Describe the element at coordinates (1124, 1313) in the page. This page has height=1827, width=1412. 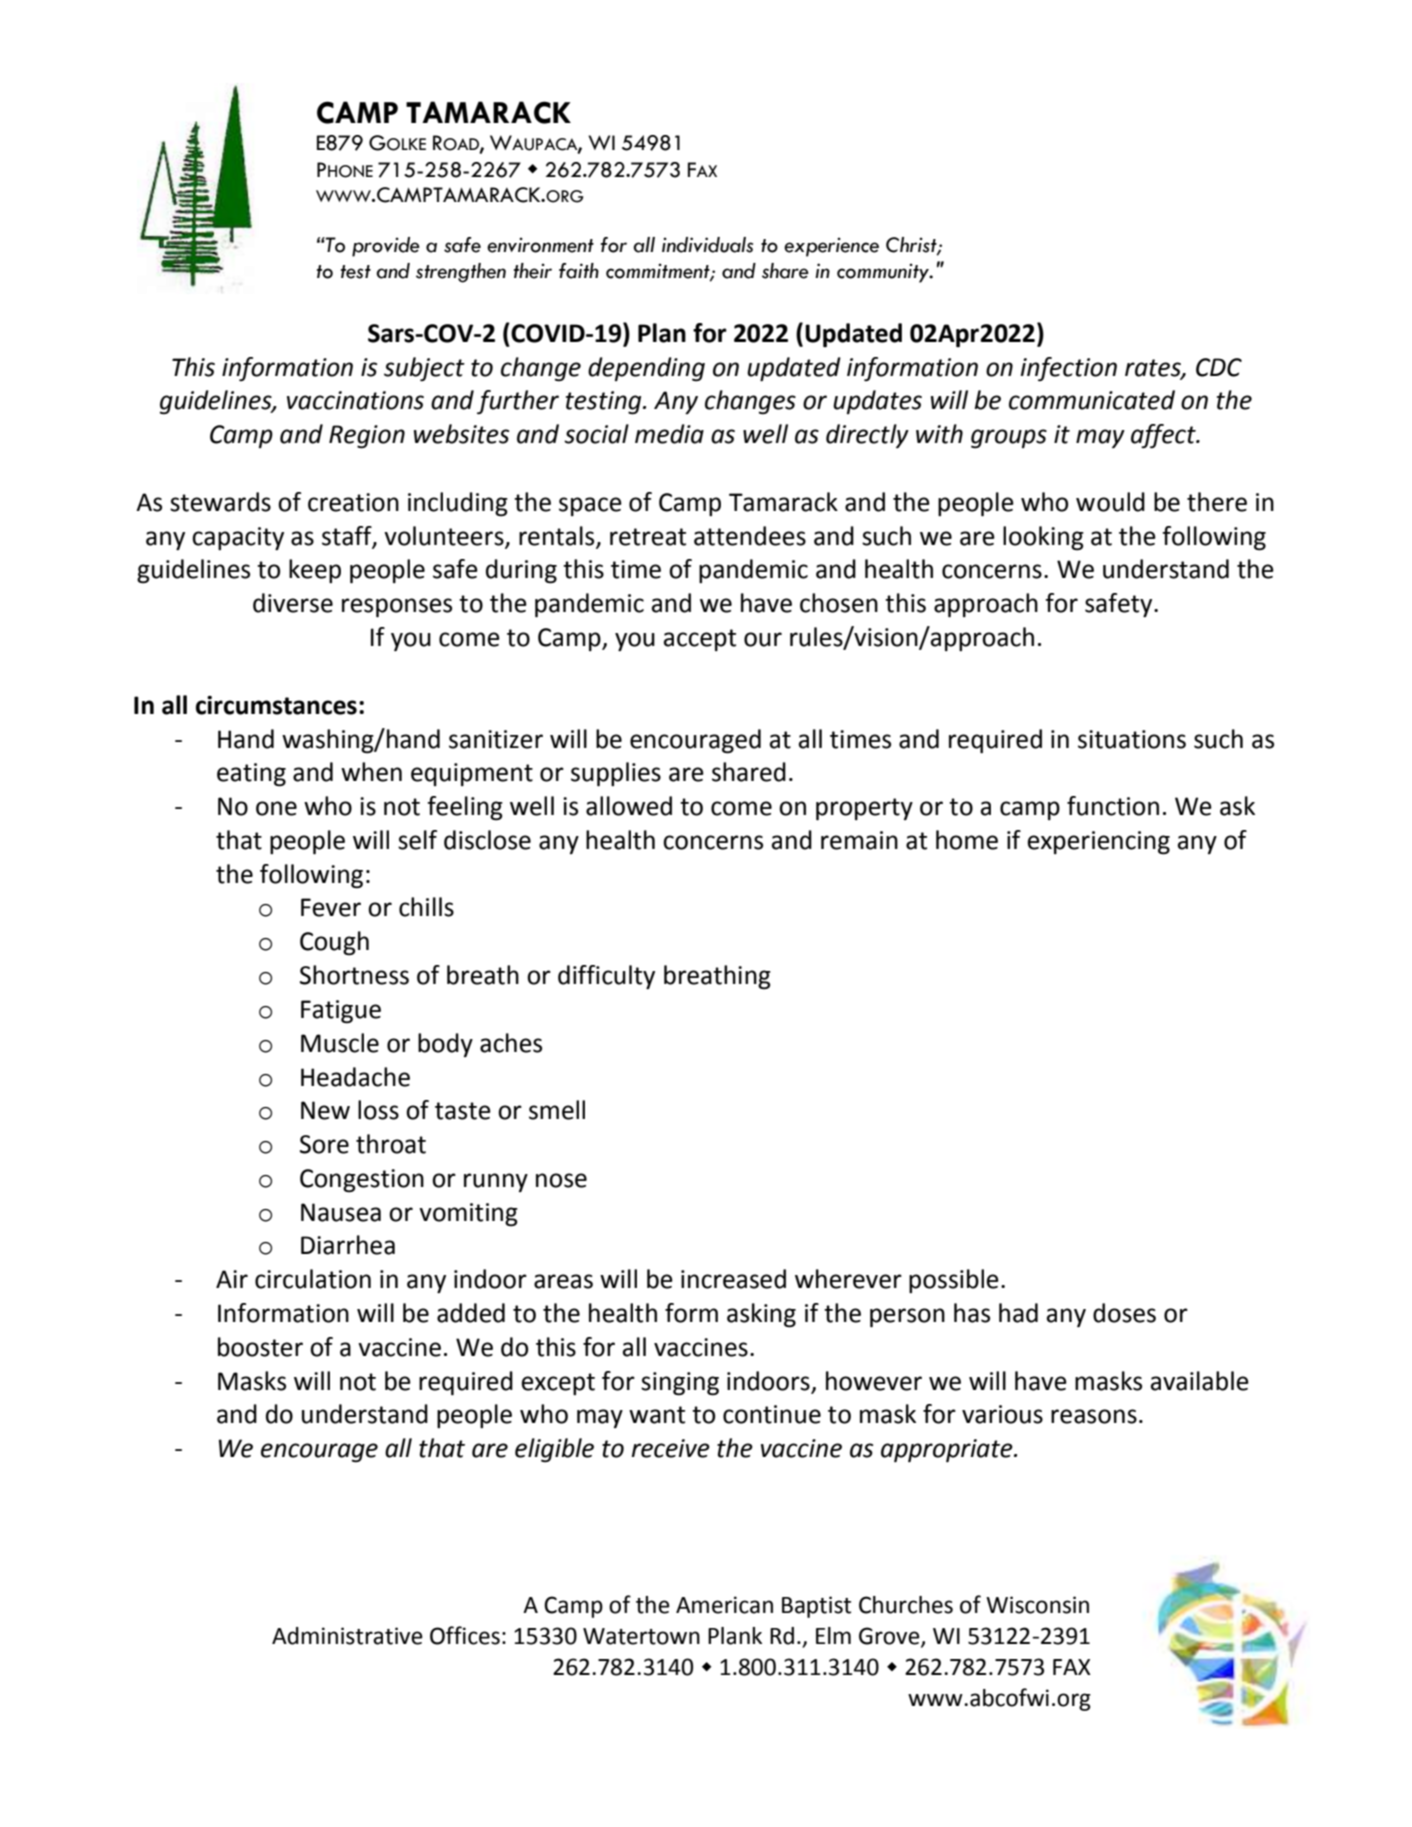
I see `doses` at that location.
